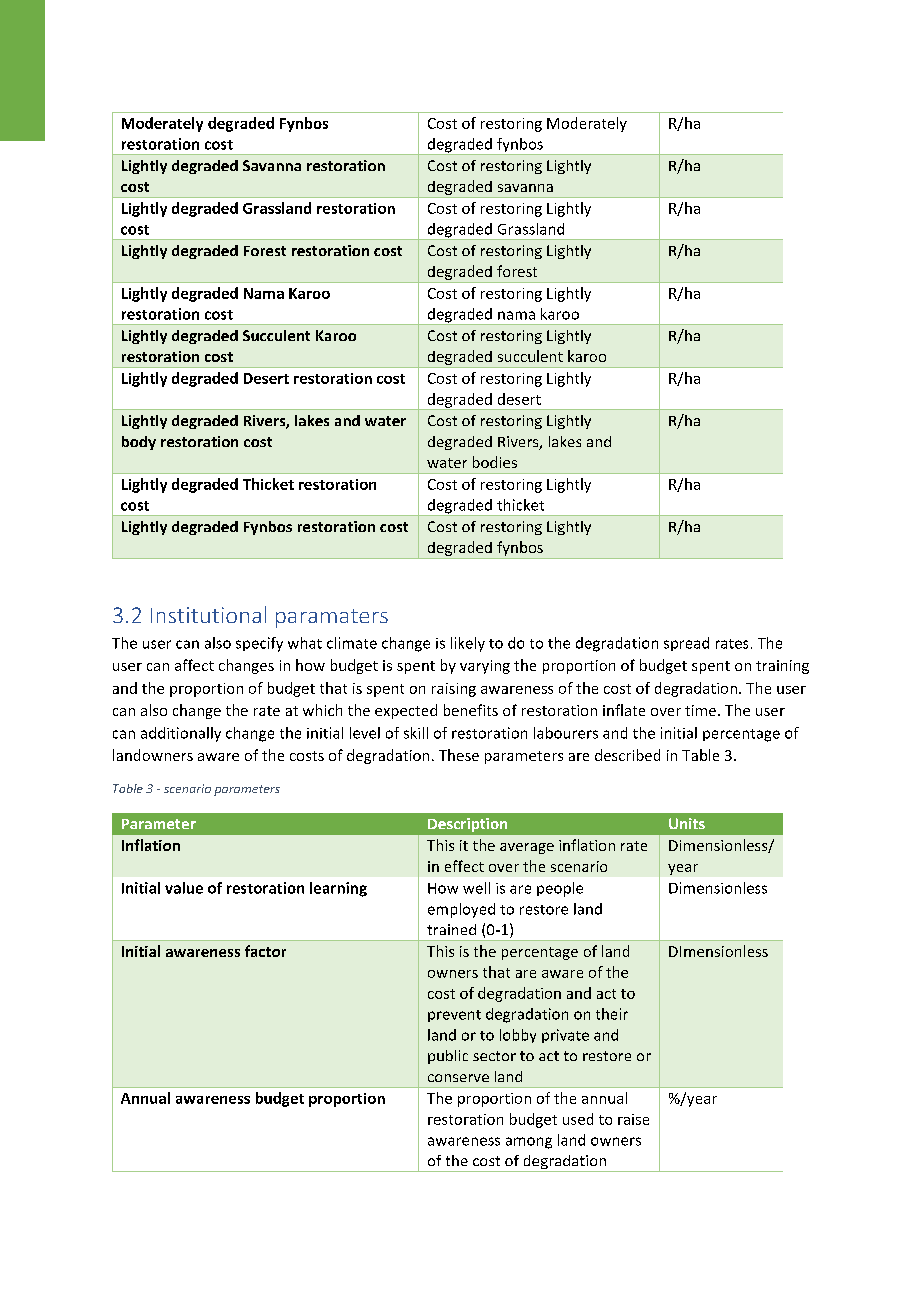  What do you see at coordinates (458, 1078) in the image?
I see `conserve` at bounding box center [458, 1078].
